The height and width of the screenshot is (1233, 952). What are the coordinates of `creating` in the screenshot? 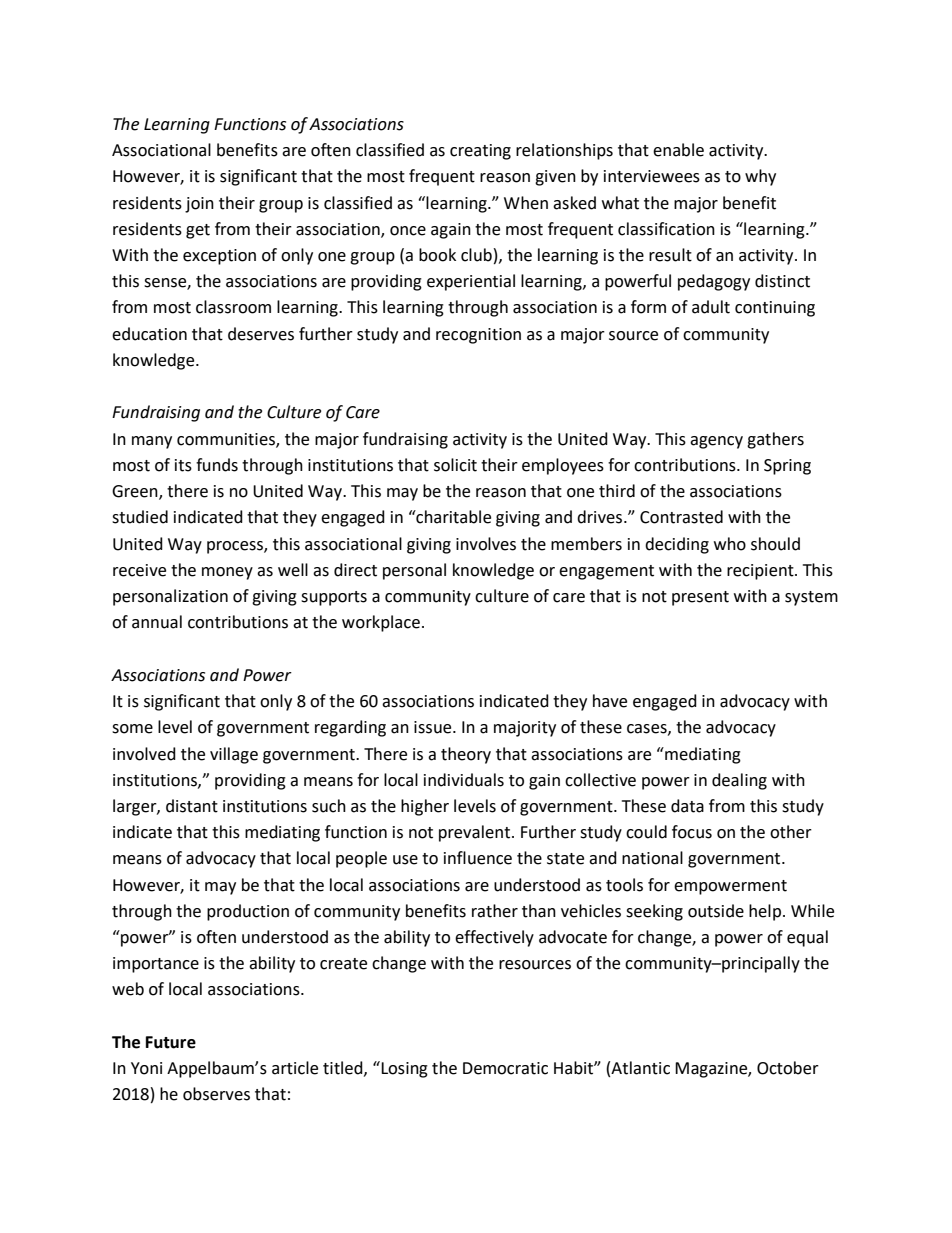 It's located at (480, 152).
